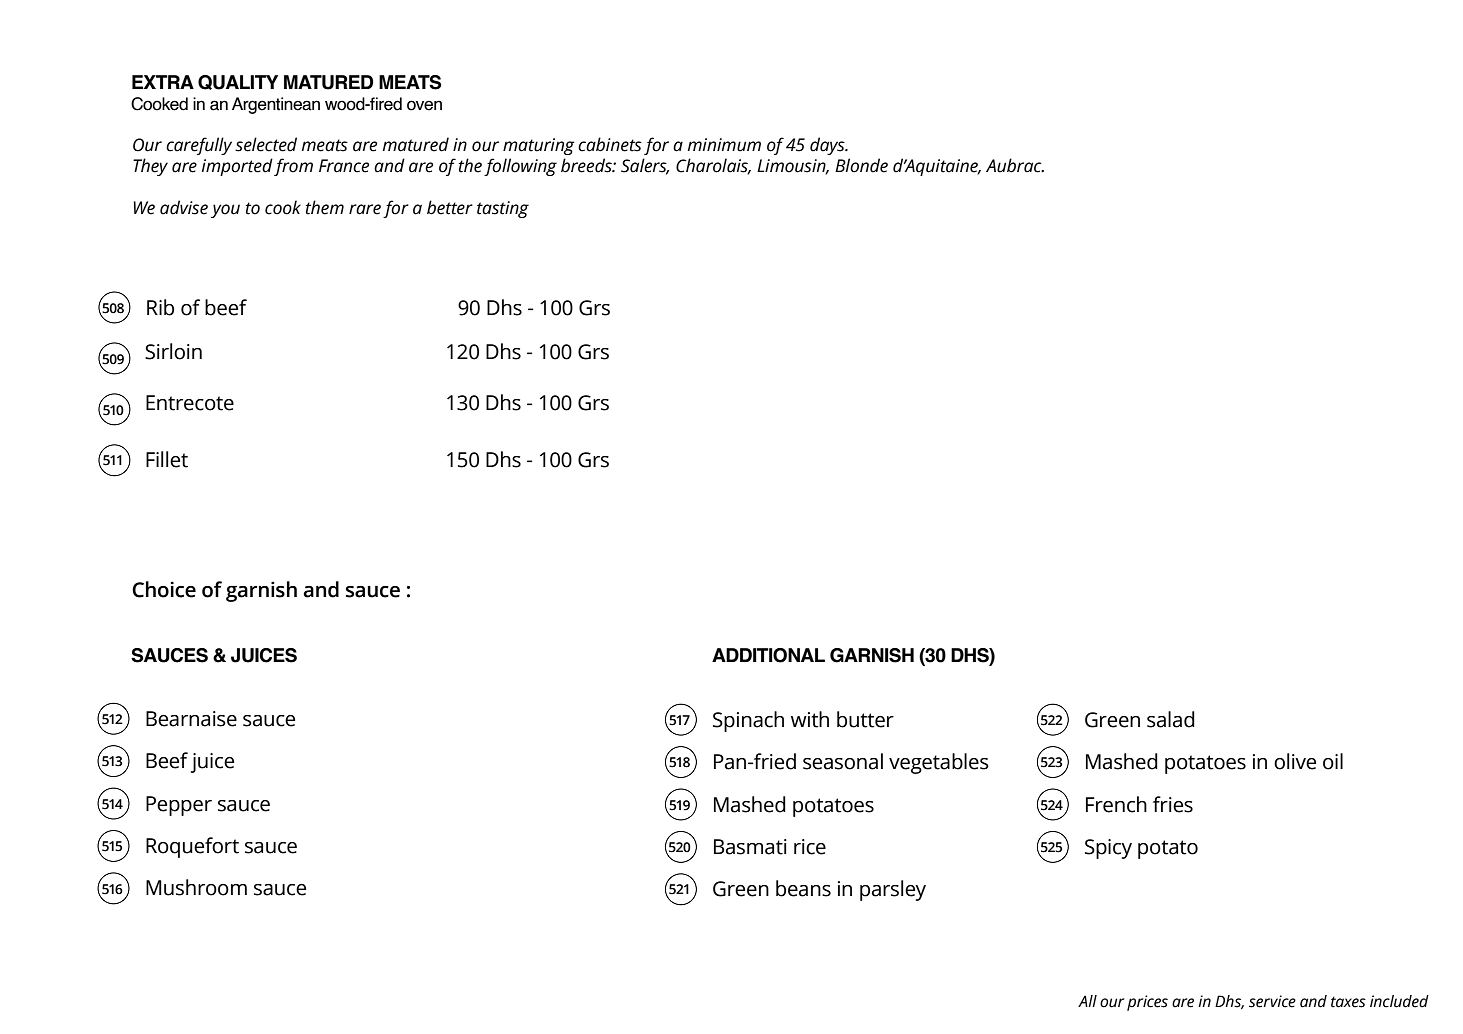  Describe the element at coordinates (768, 655) in the screenshot. I see `ADDITIONAL` at that location.
